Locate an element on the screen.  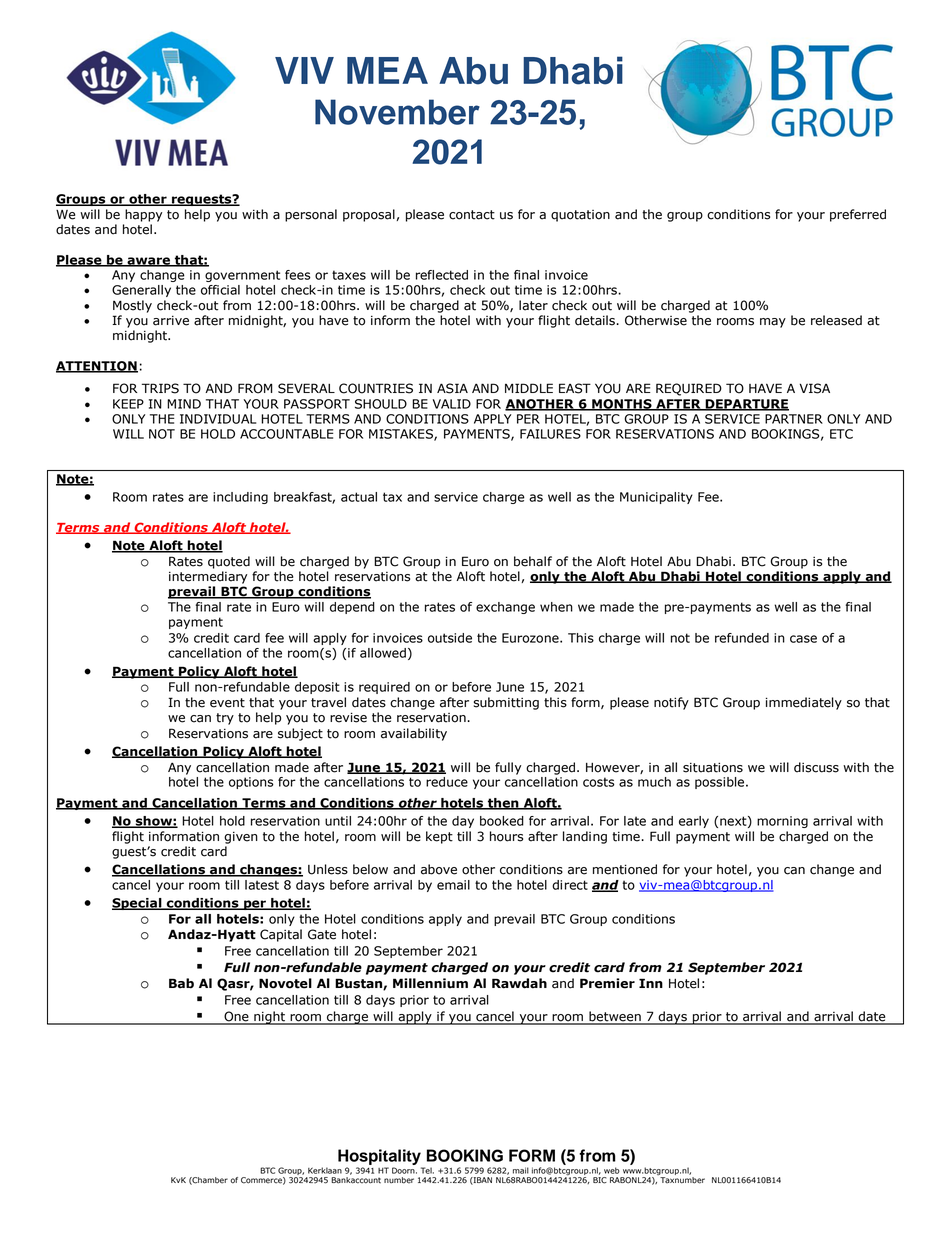
preferred is located at coordinates (858, 215).
